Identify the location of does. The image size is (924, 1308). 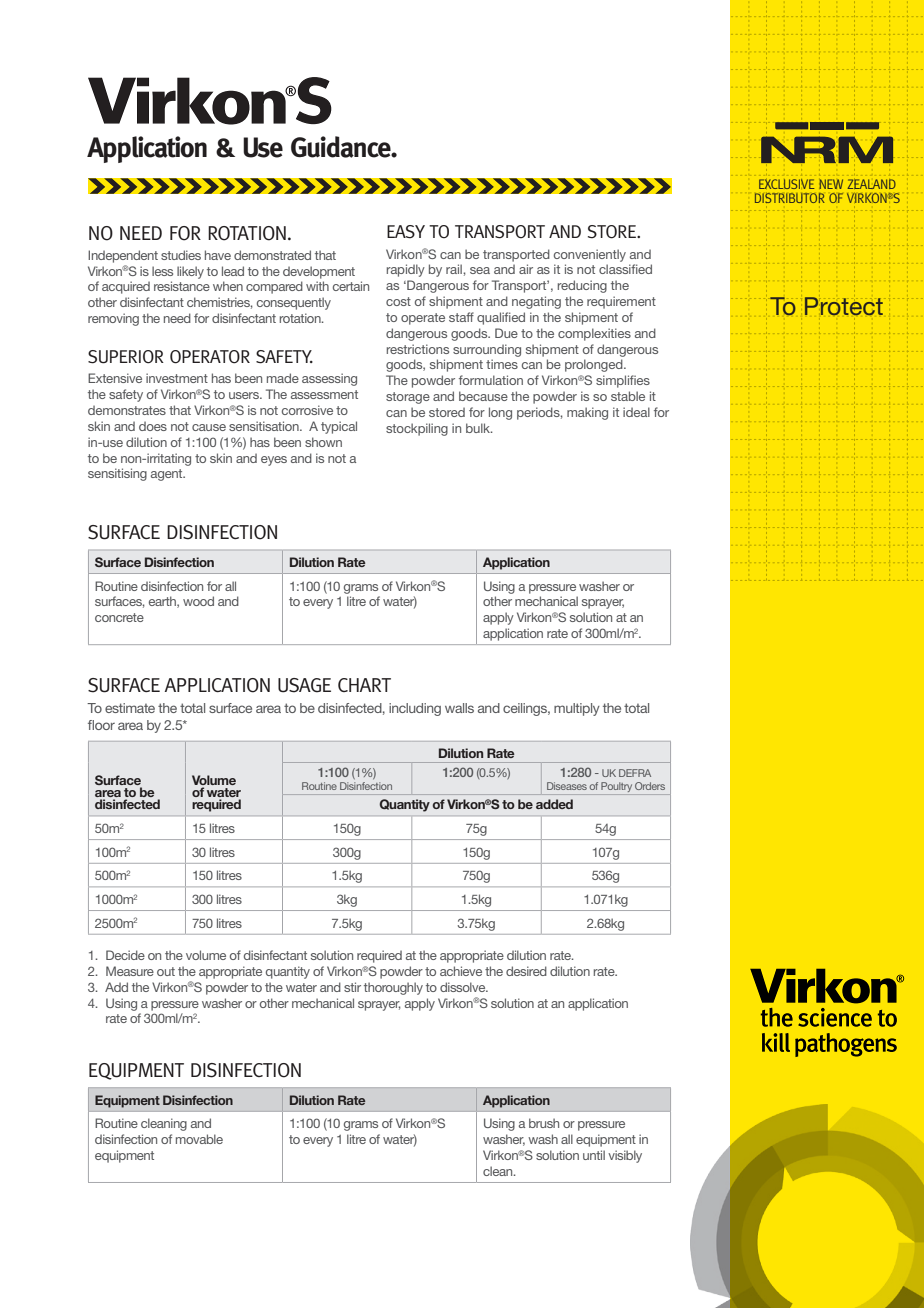
(153, 426).
